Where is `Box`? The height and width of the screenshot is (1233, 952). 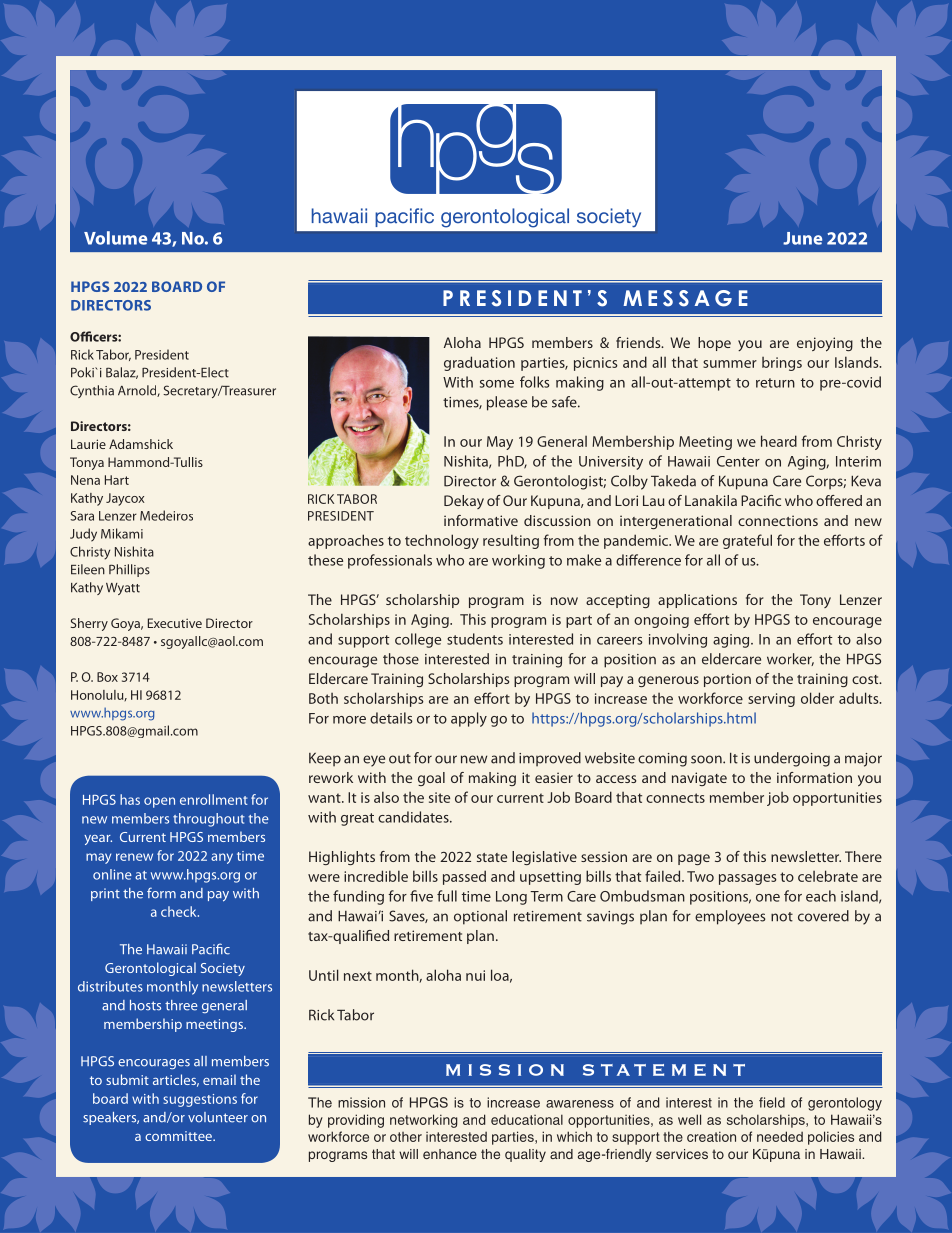
Box is located at coordinates (107, 677).
